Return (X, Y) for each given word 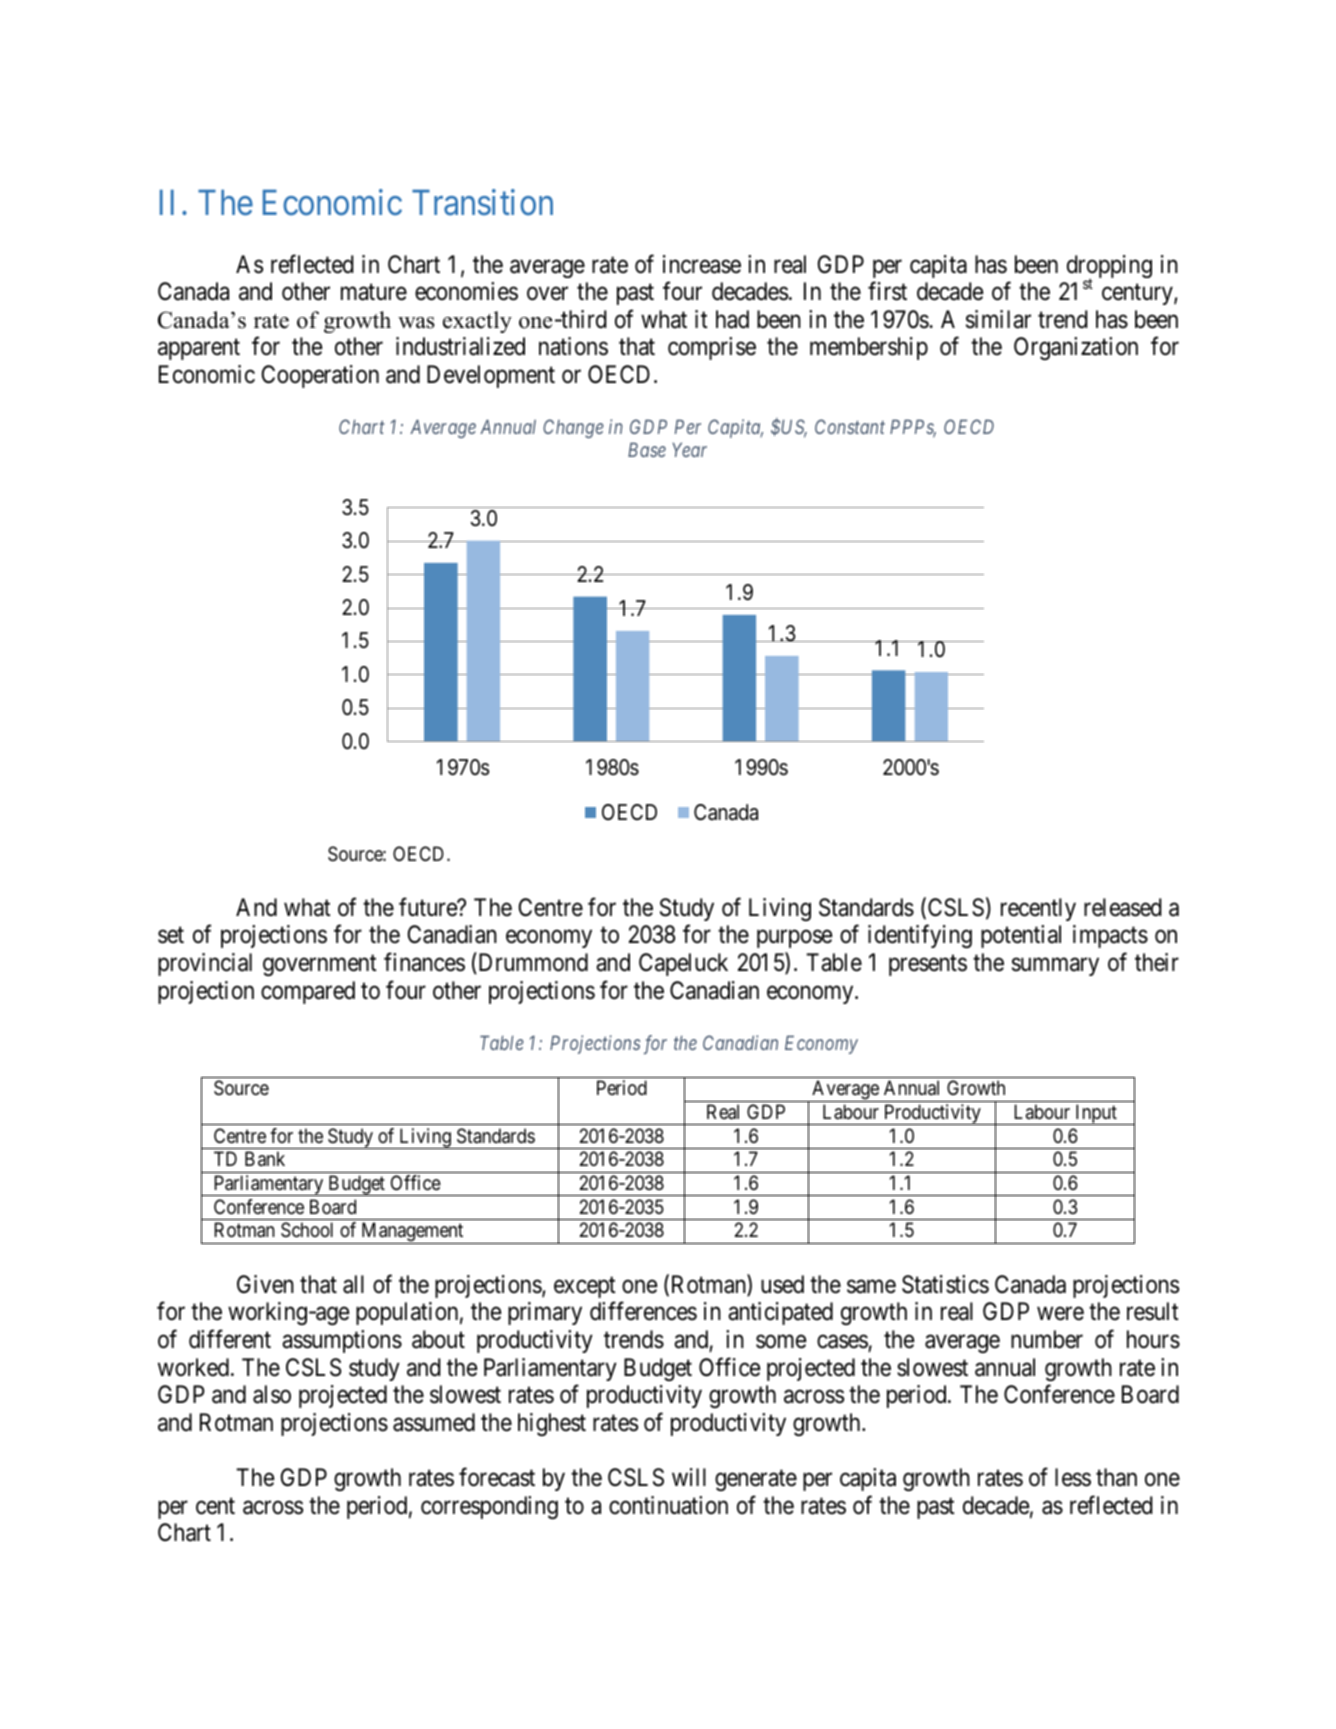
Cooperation (320, 376)
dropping (1109, 268)
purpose (794, 939)
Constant (850, 426)
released (1123, 907)
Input (1096, 1114)
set (171, 935)
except (585, 1287)
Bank (265, 1159)
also (272, 1394)
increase (702, 264)
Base (647, 449)
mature (374, 292)
